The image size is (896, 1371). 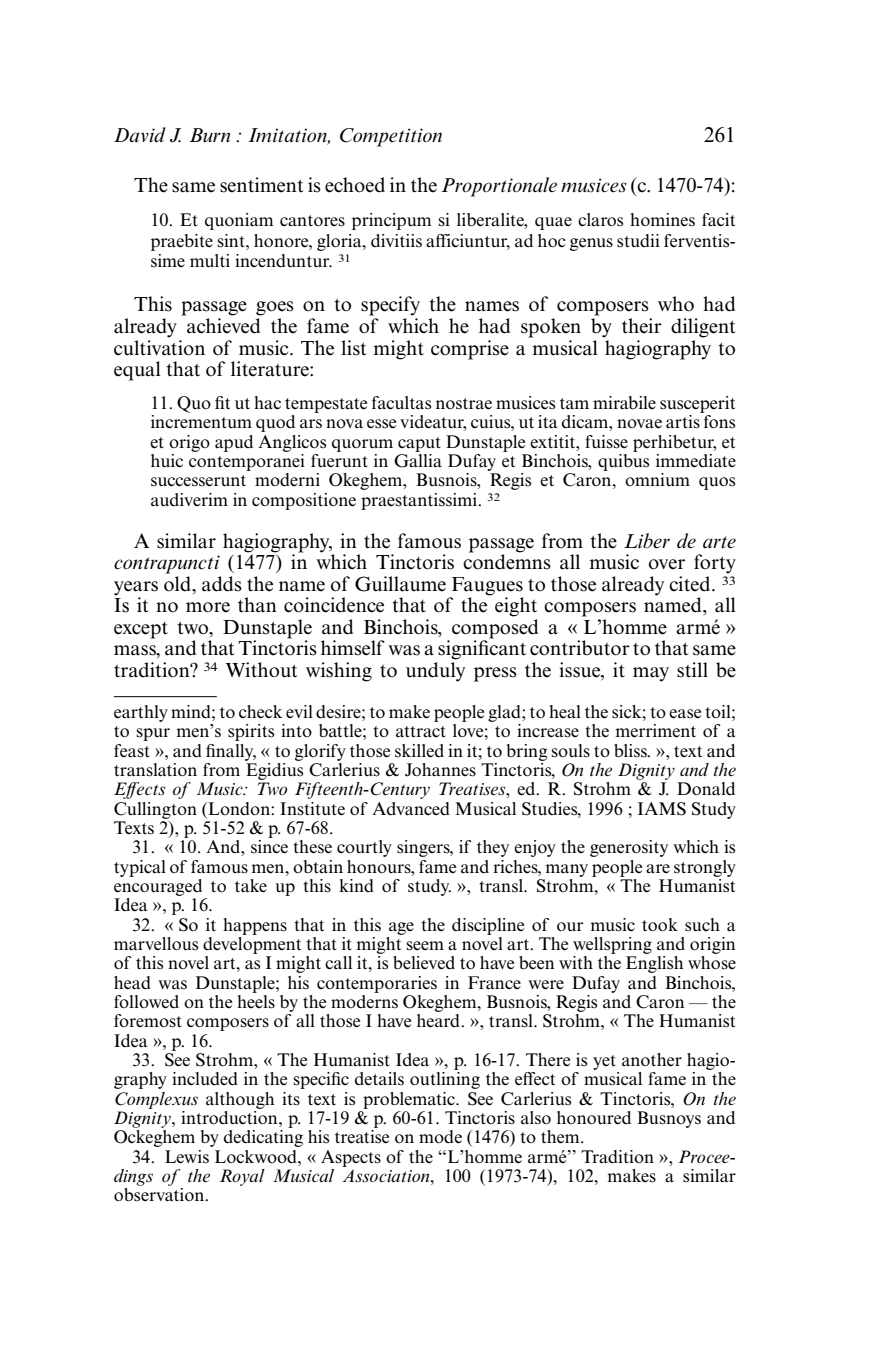 I want to click on Competition, so click(x=391, y=137).
